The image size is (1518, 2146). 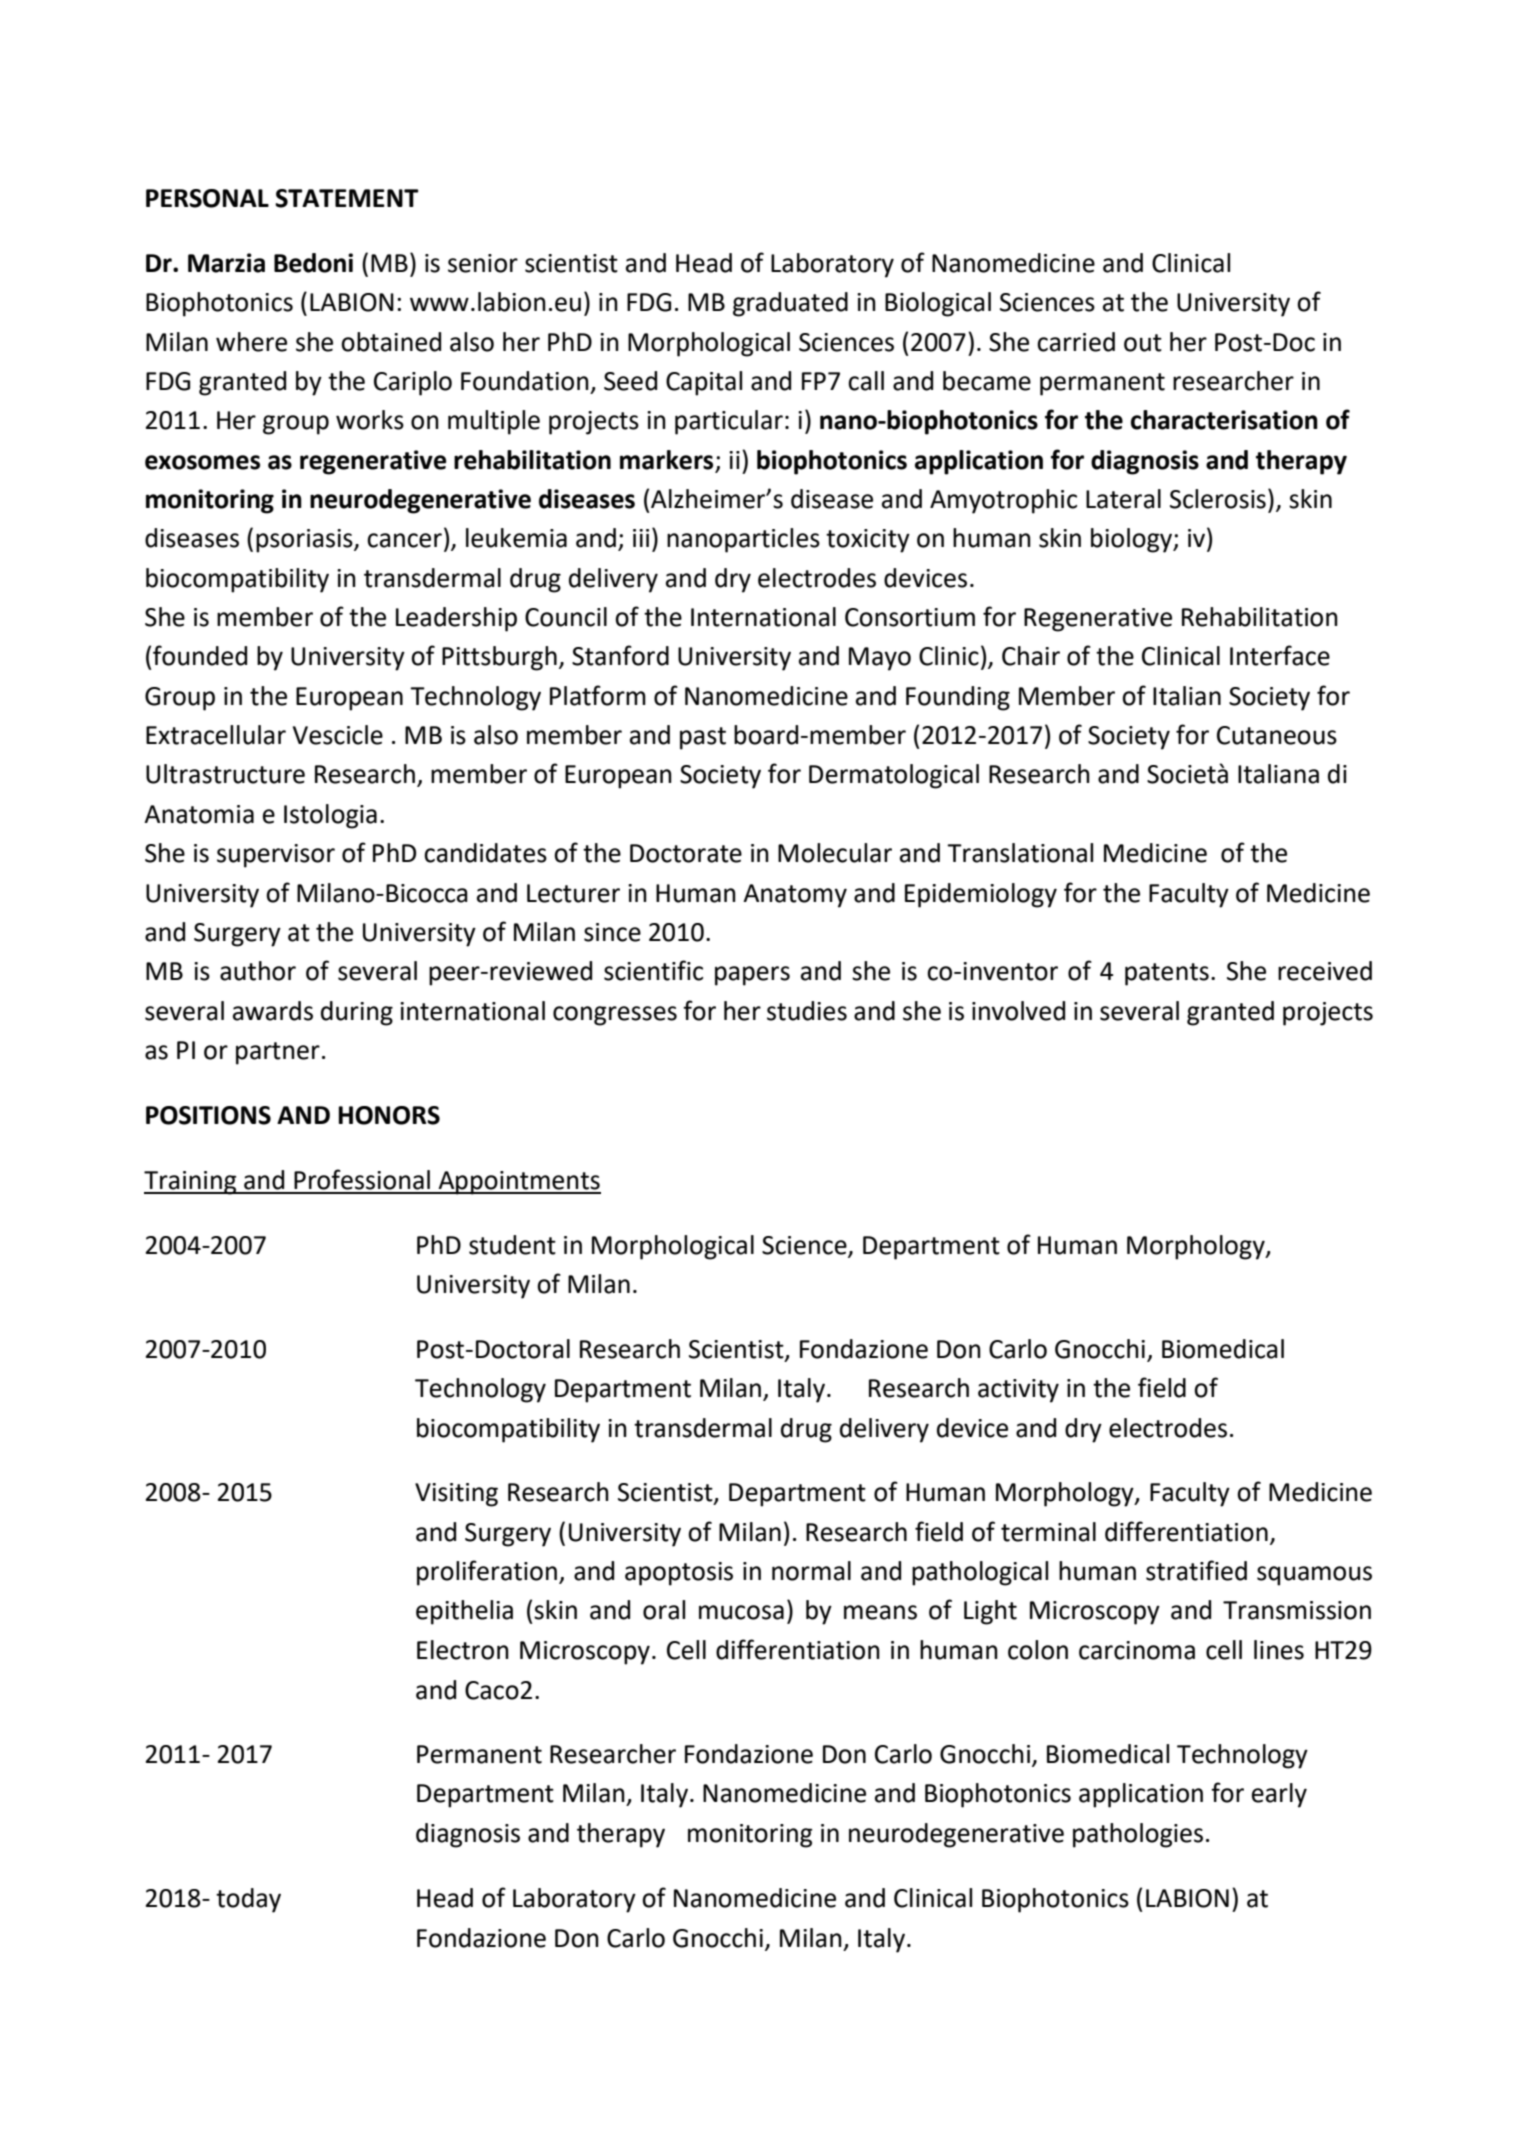 I want to click on out, so click(x=1143, y=343).
